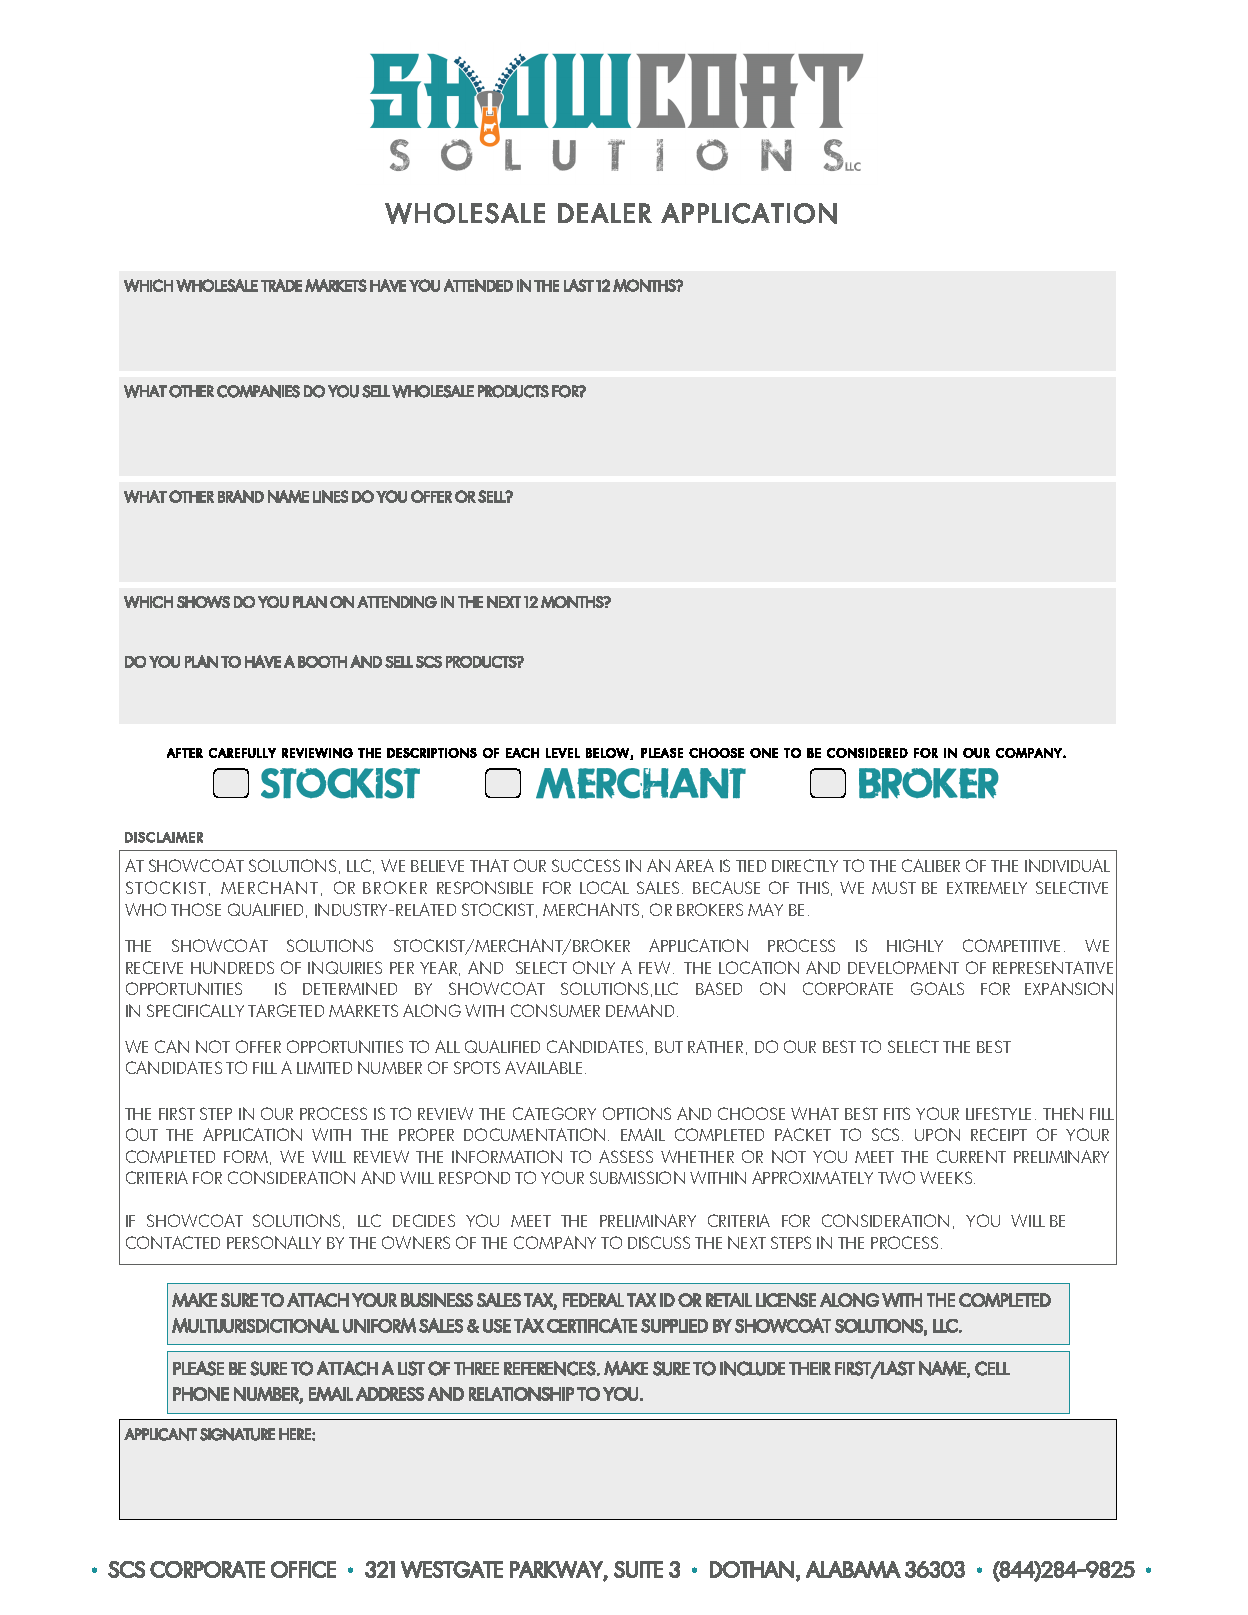 This document has width=1248, height=1615. Describe the element at coordinates (303, 1569) in the document. I see `OFFICE` at that location.
